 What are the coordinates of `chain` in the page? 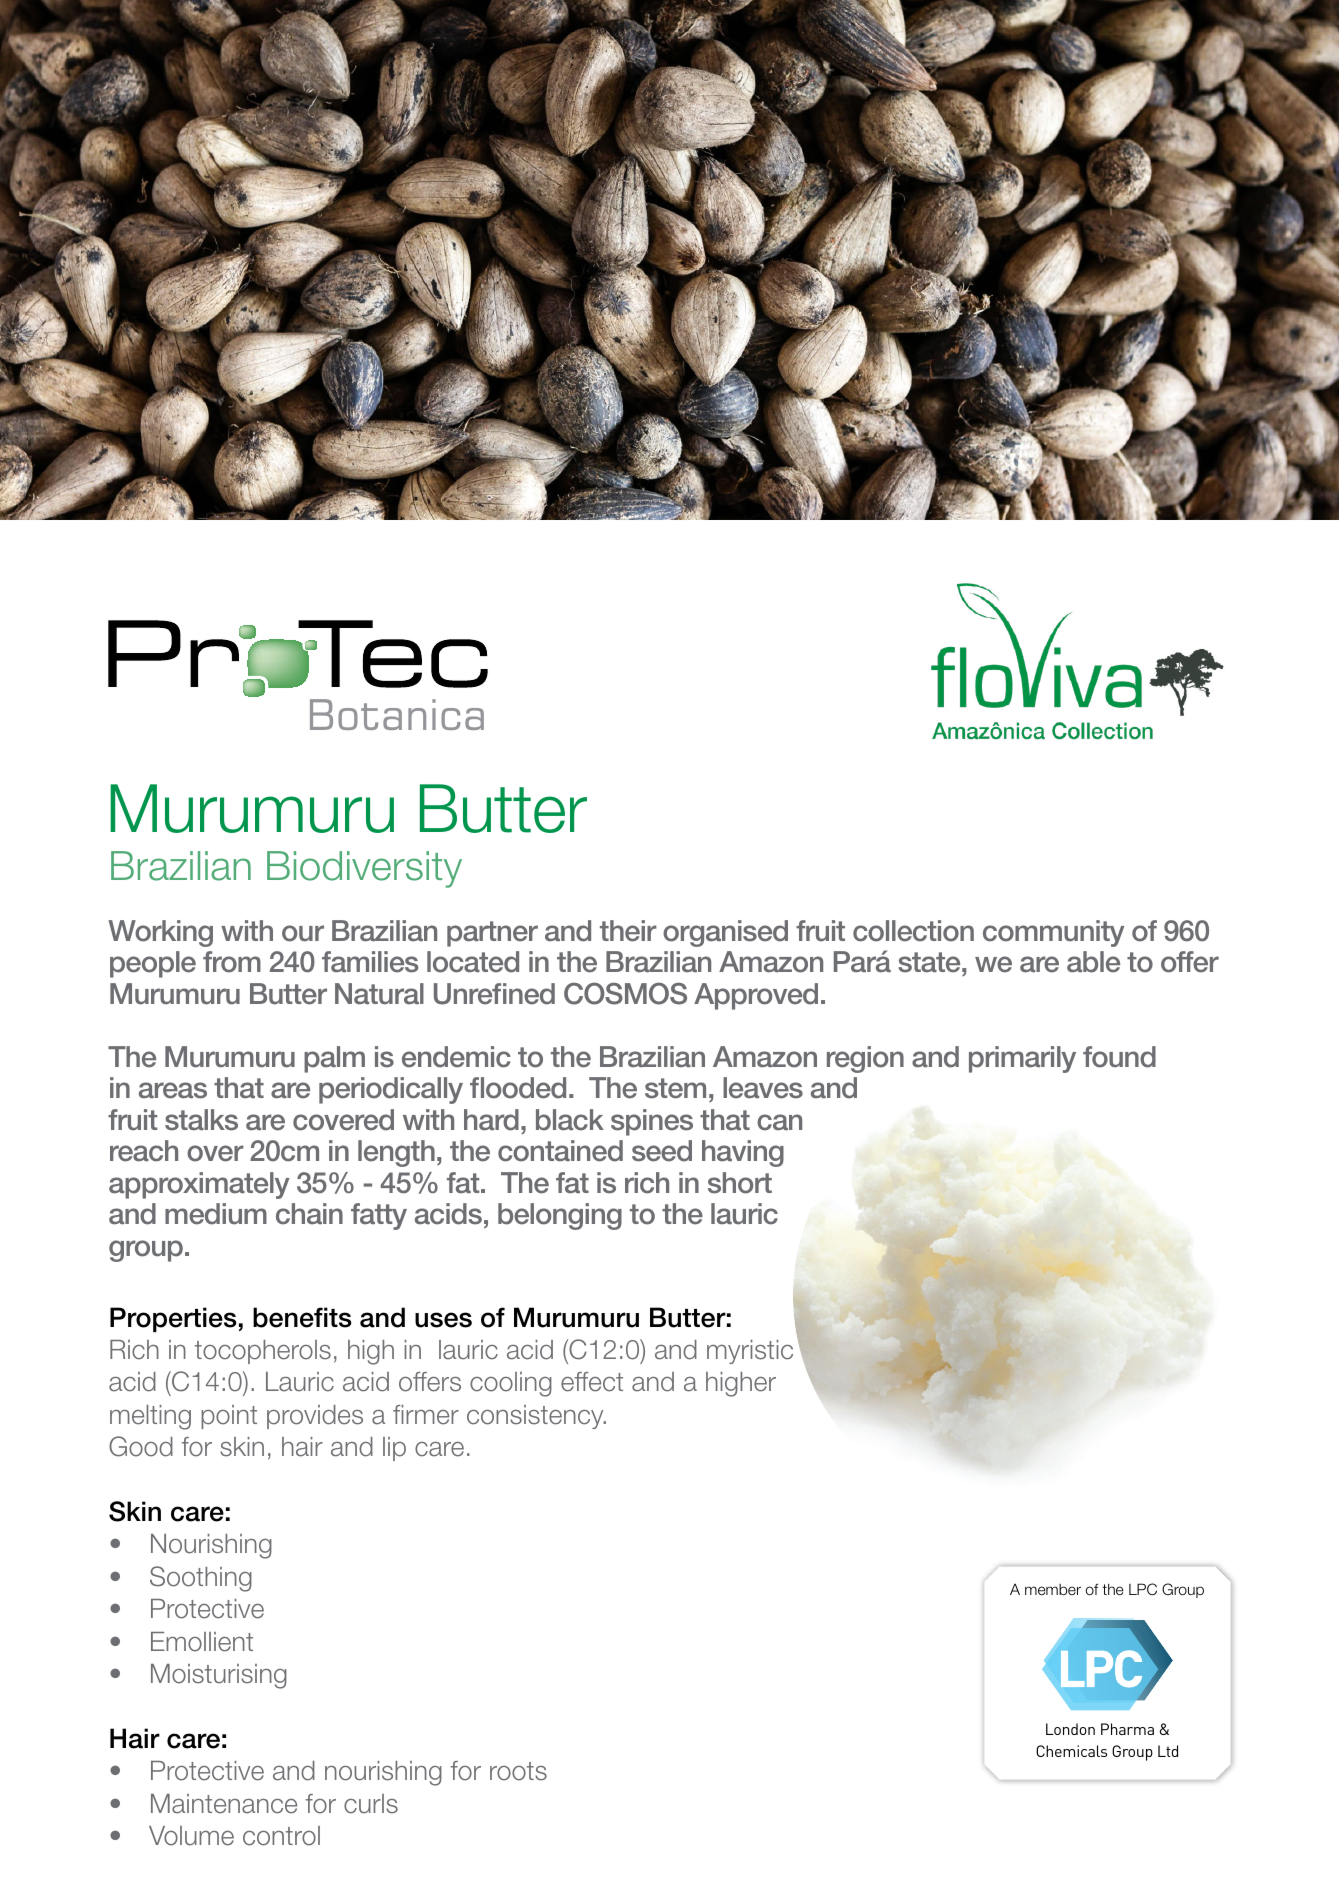 It's located at (309, 1214).
